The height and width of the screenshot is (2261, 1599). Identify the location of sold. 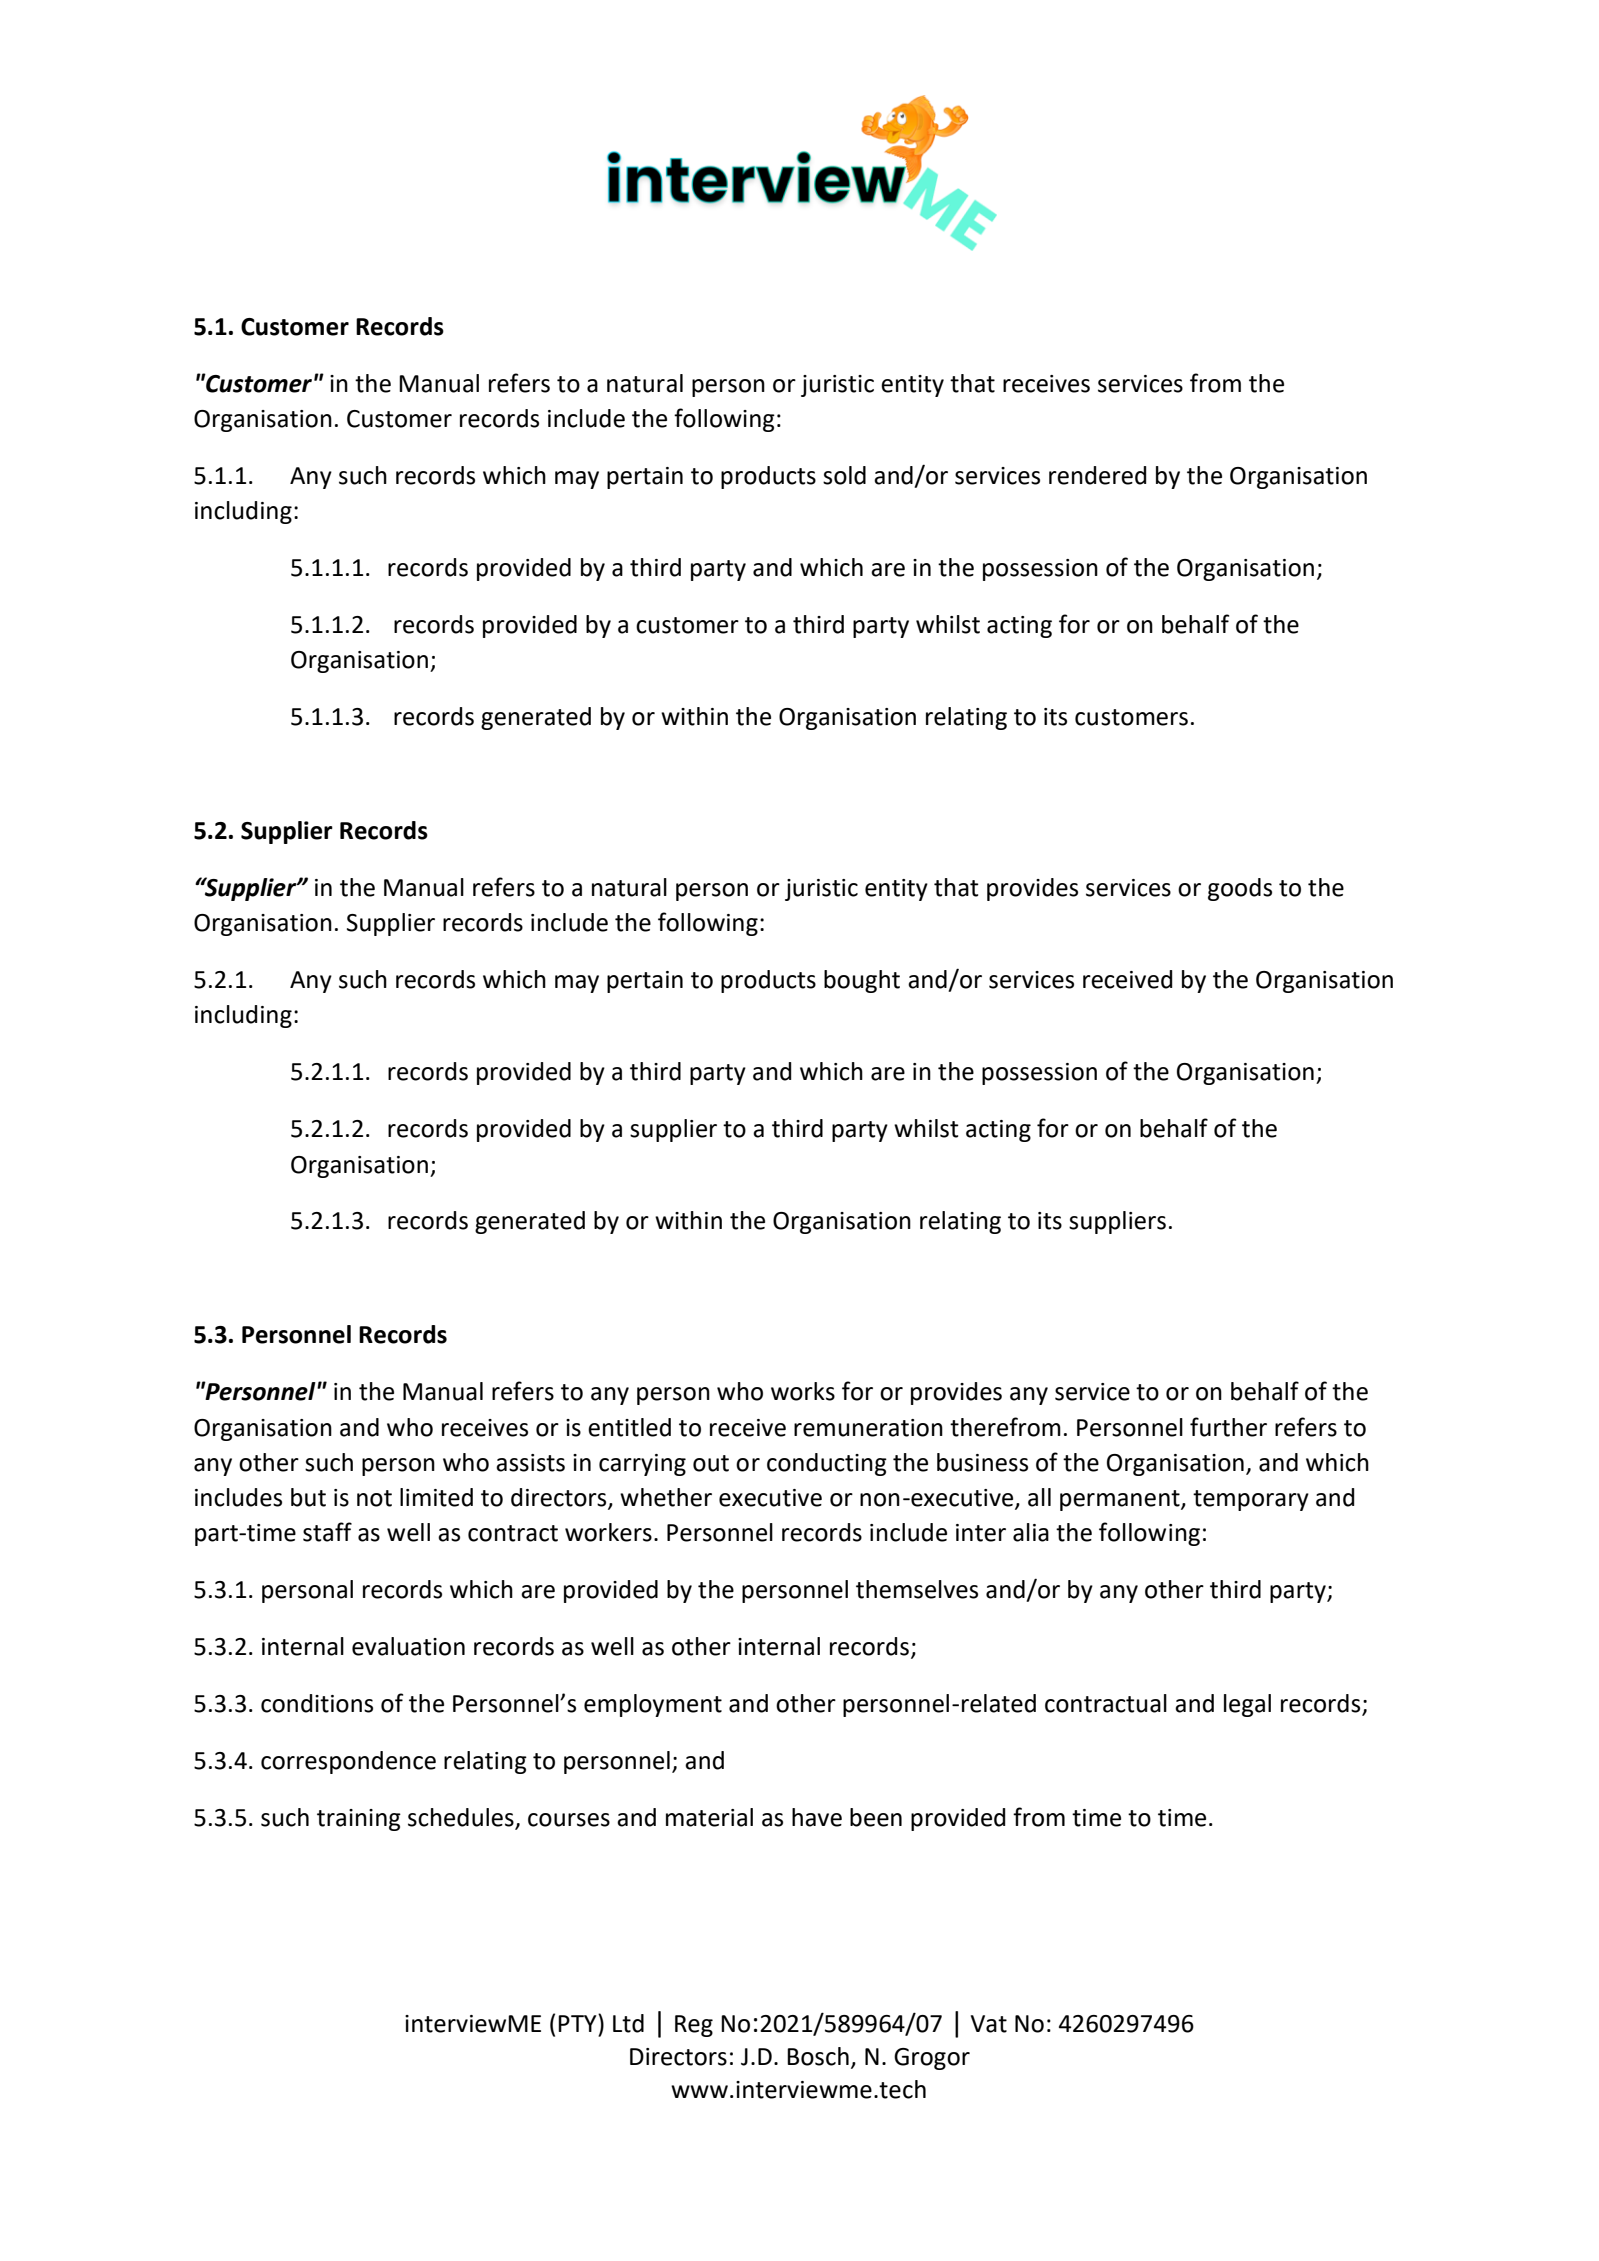
(844, 475).
